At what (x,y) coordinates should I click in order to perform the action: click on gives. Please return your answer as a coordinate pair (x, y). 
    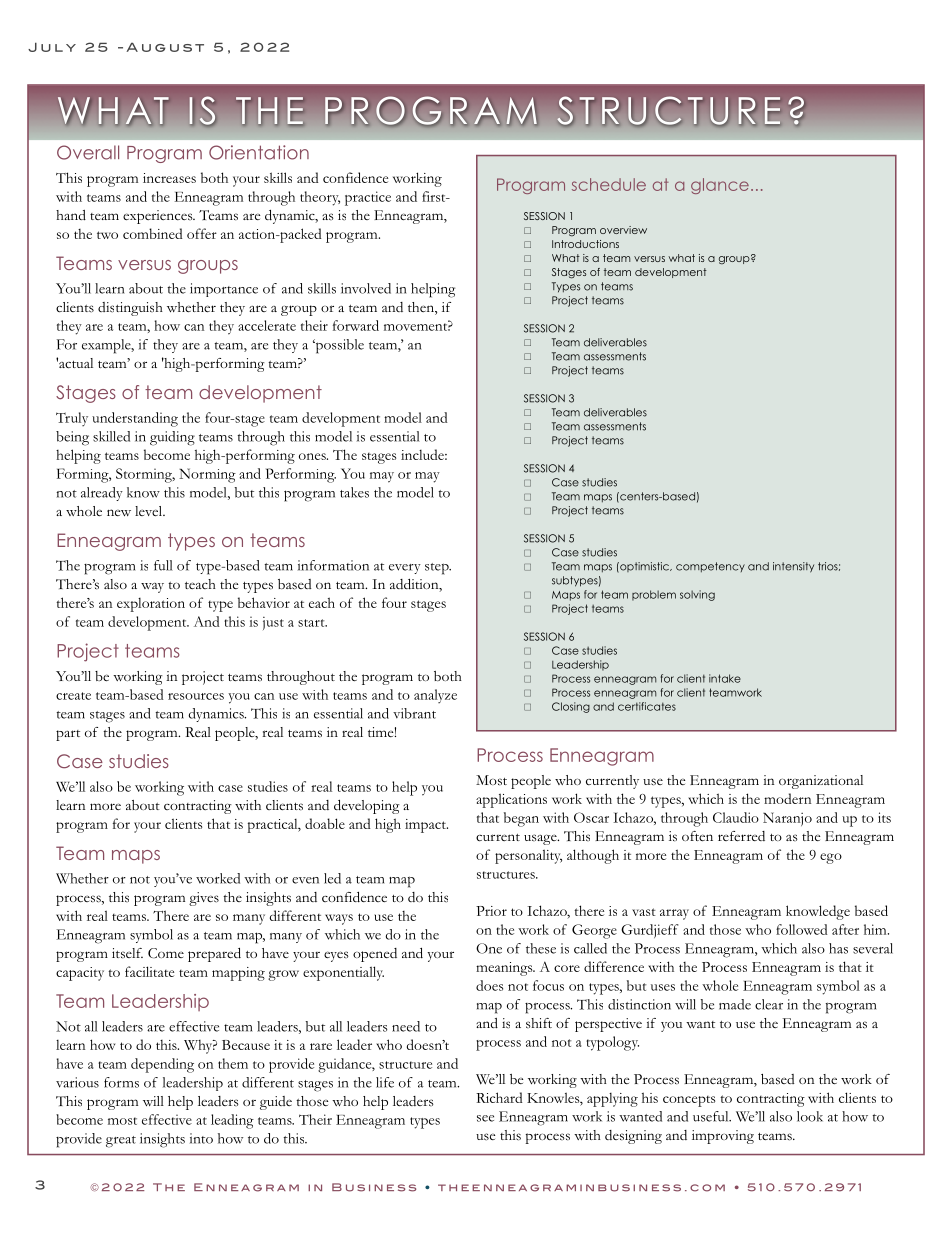
    Looking at the image, I should click on (204, 899).
